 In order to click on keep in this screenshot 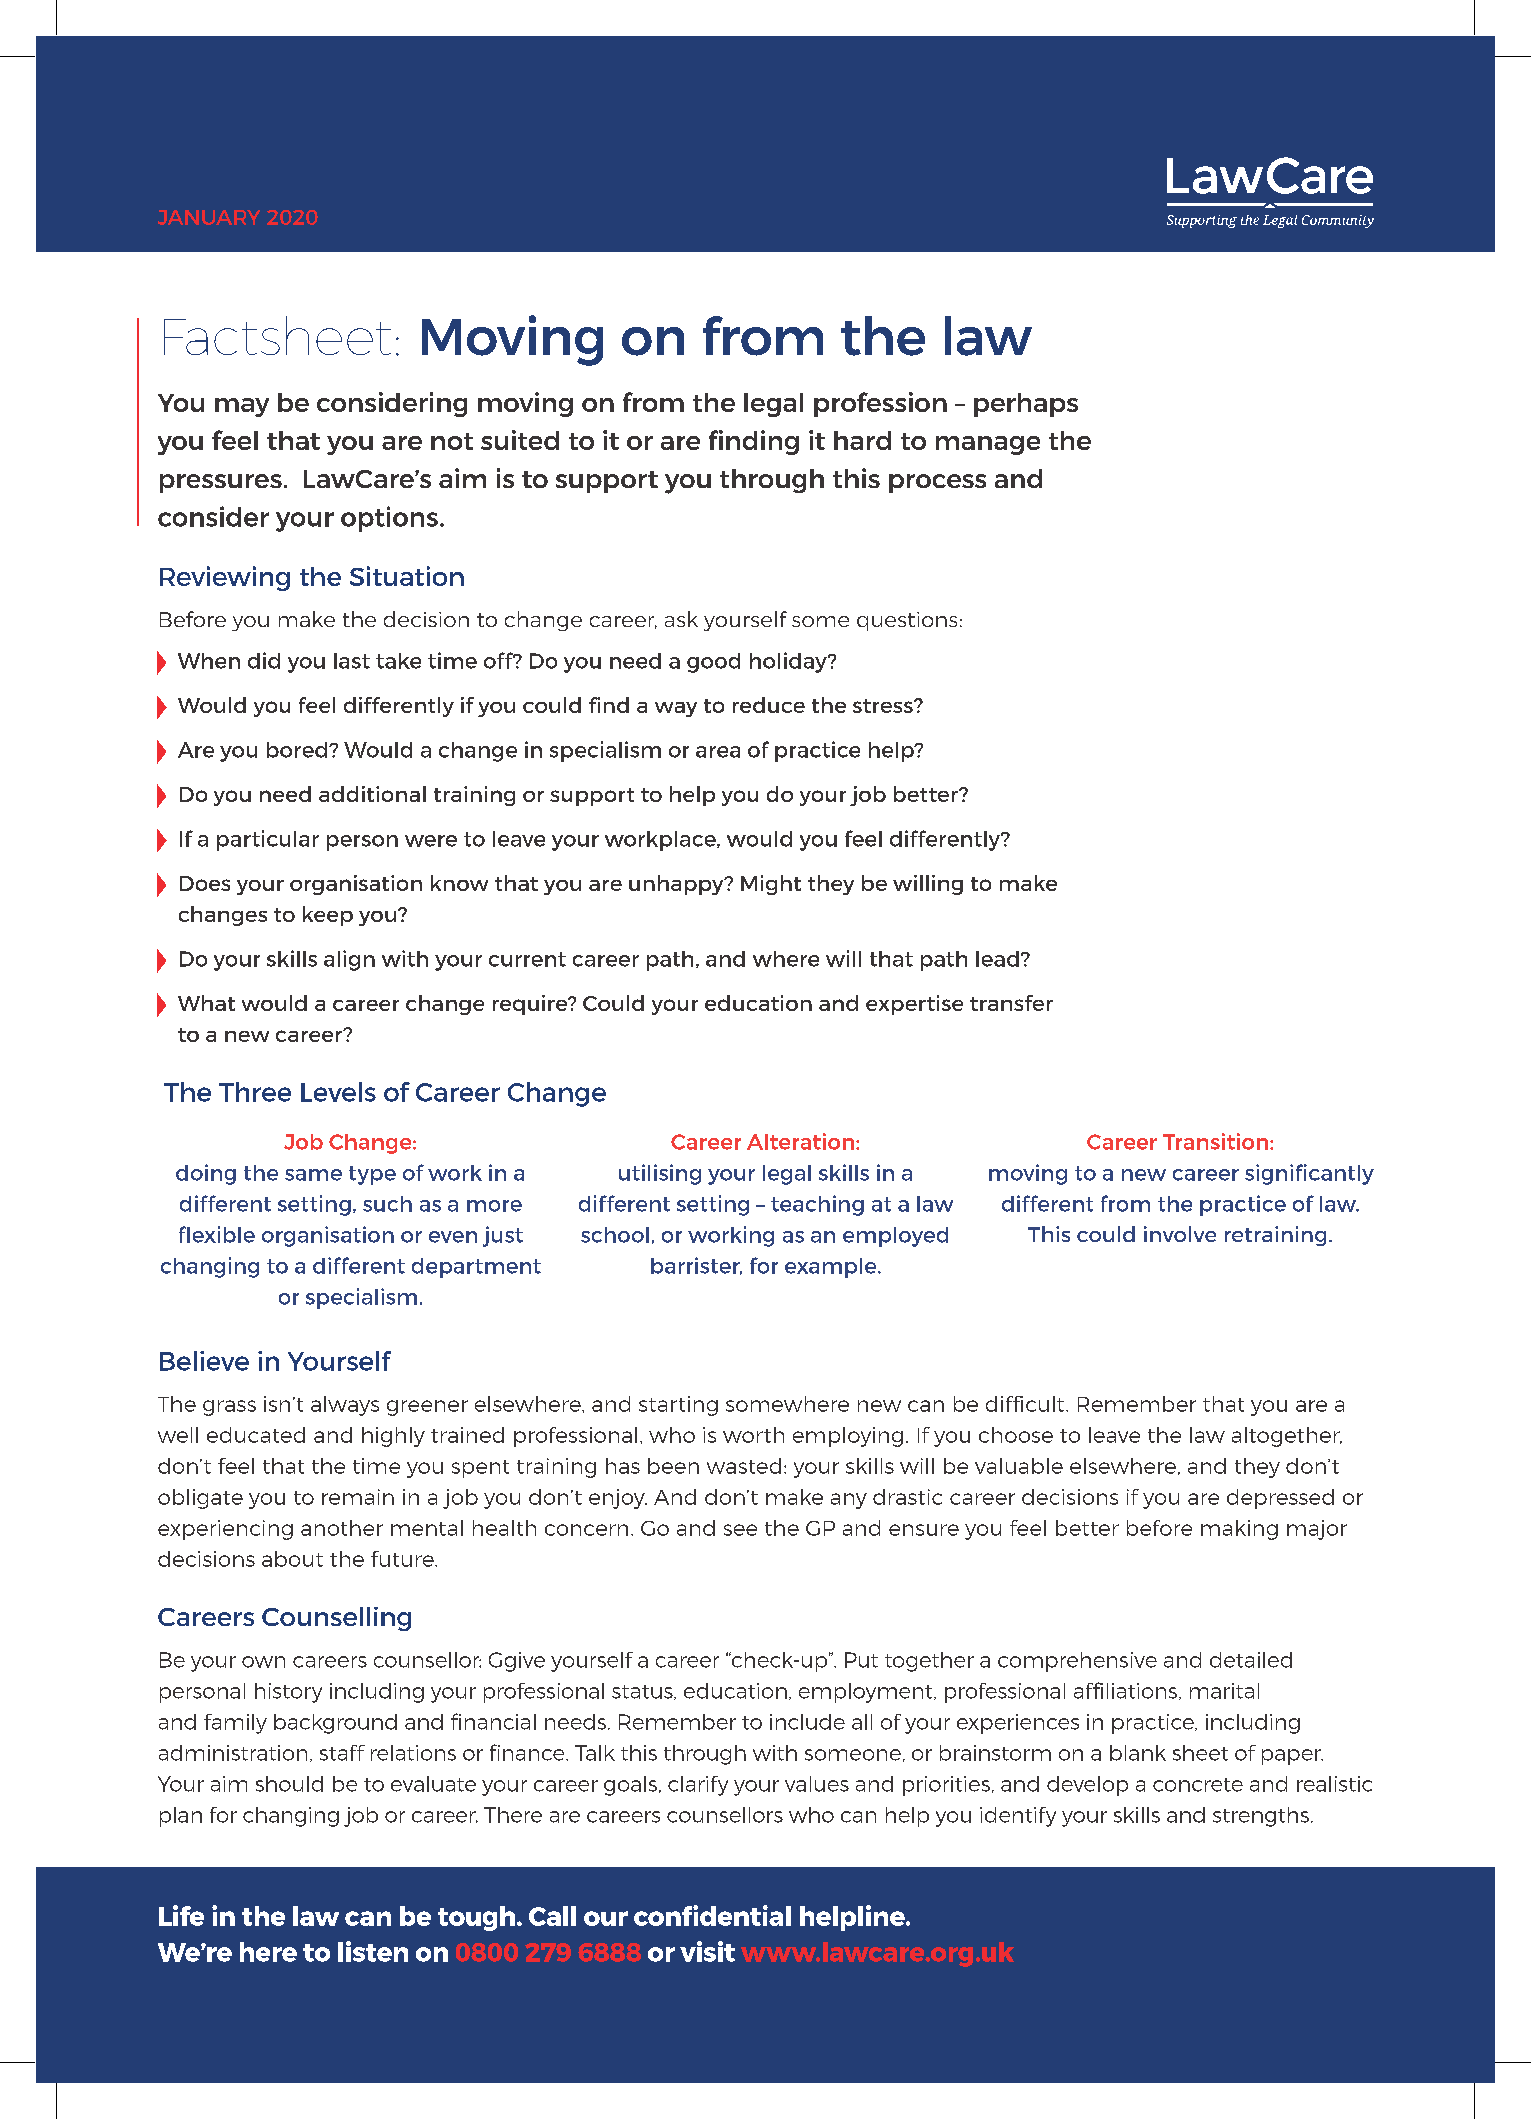, I will do `click(328, 916)`.
